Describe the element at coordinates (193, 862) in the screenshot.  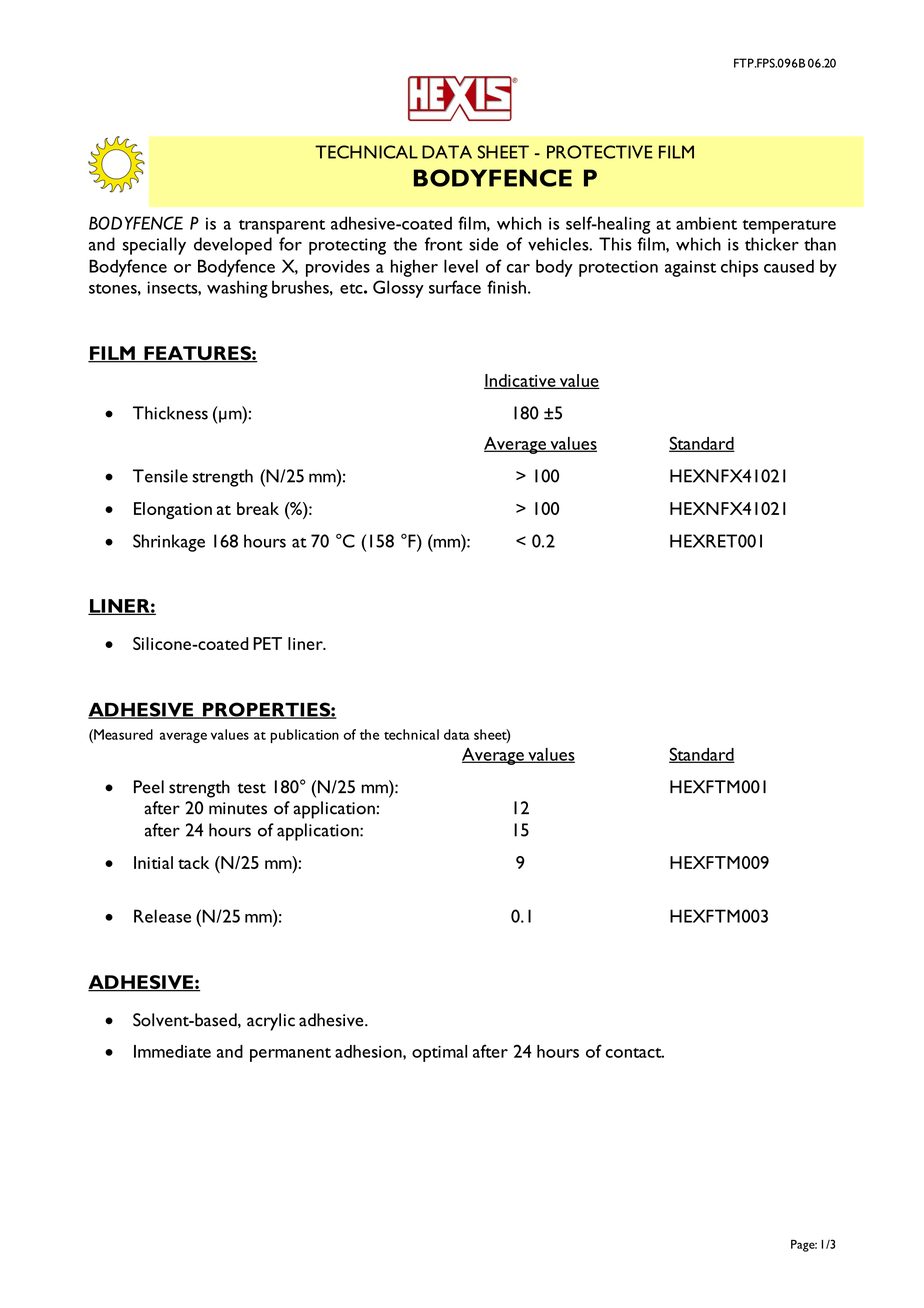
I see `tack` at that location.
